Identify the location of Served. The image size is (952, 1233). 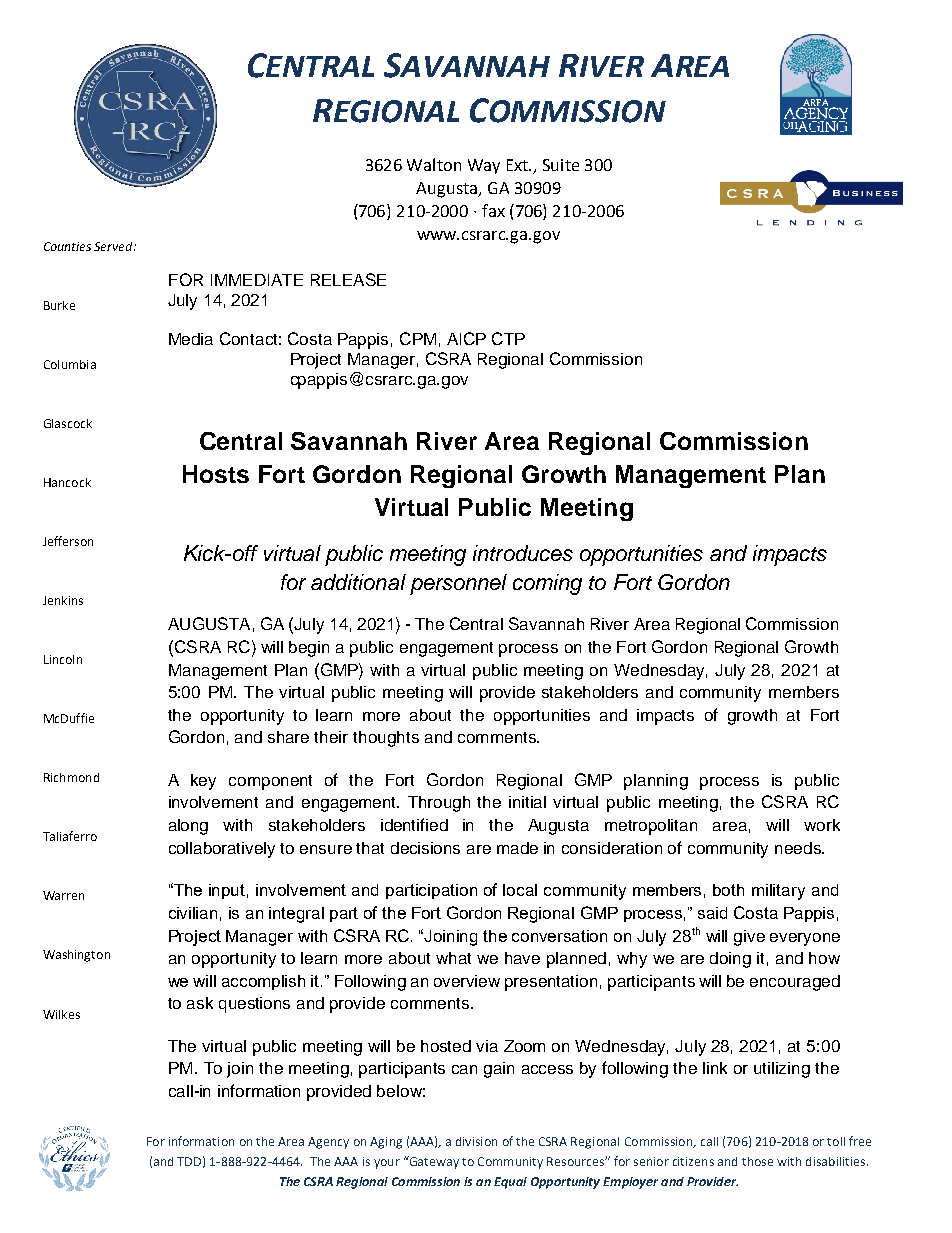
(114, 246).
